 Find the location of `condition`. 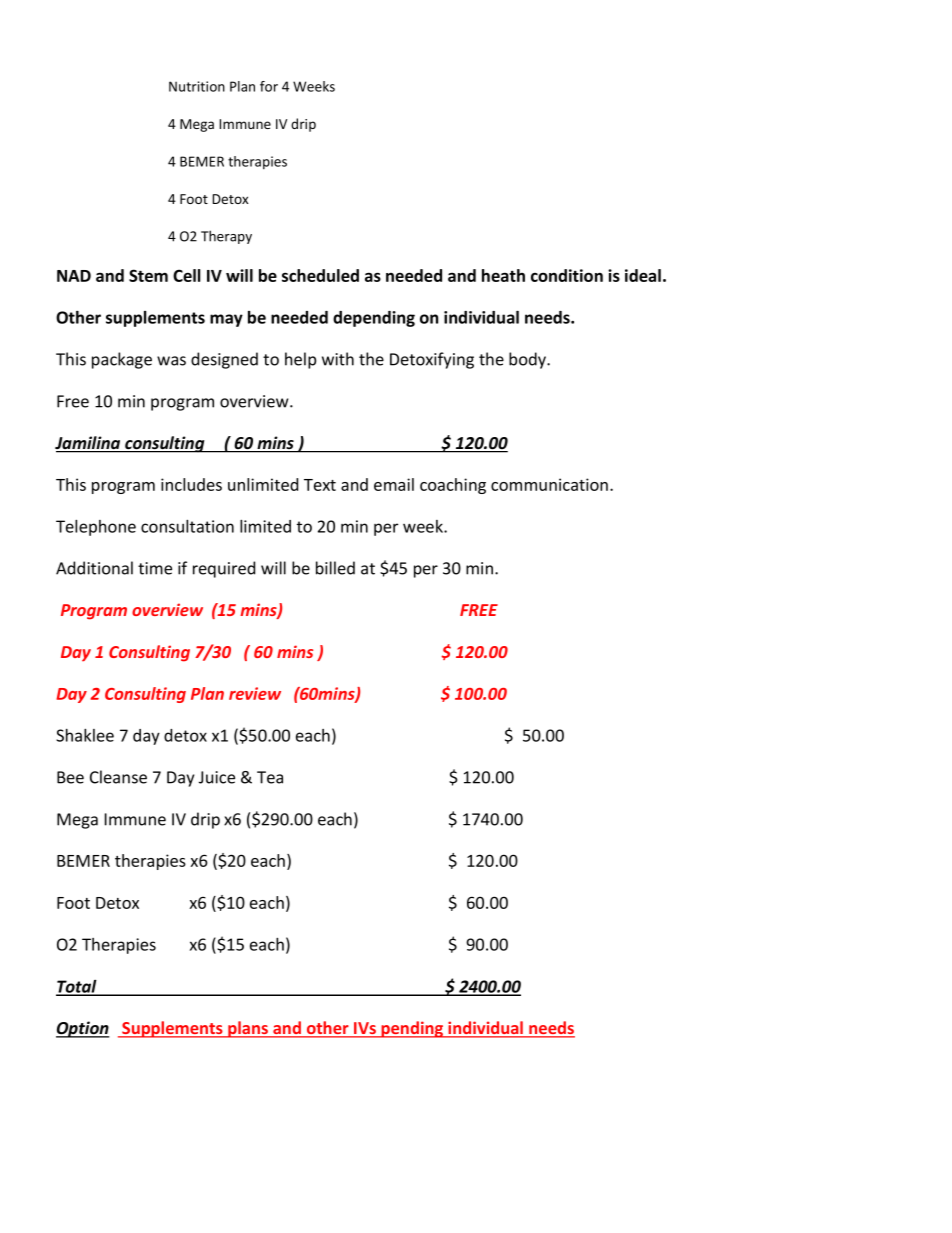

condition is located at coordinates (567, 275).
